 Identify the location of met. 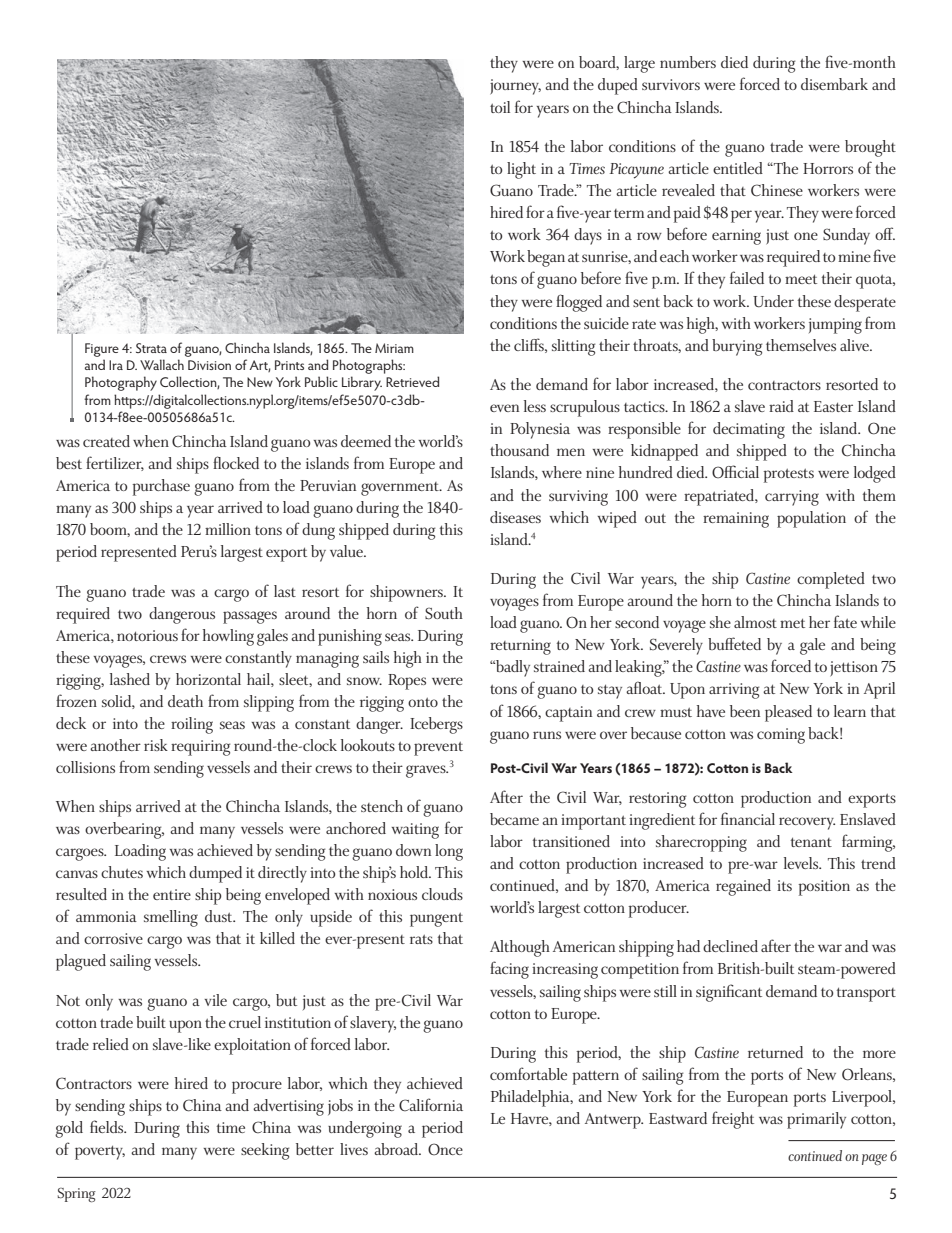
(792, 623).
